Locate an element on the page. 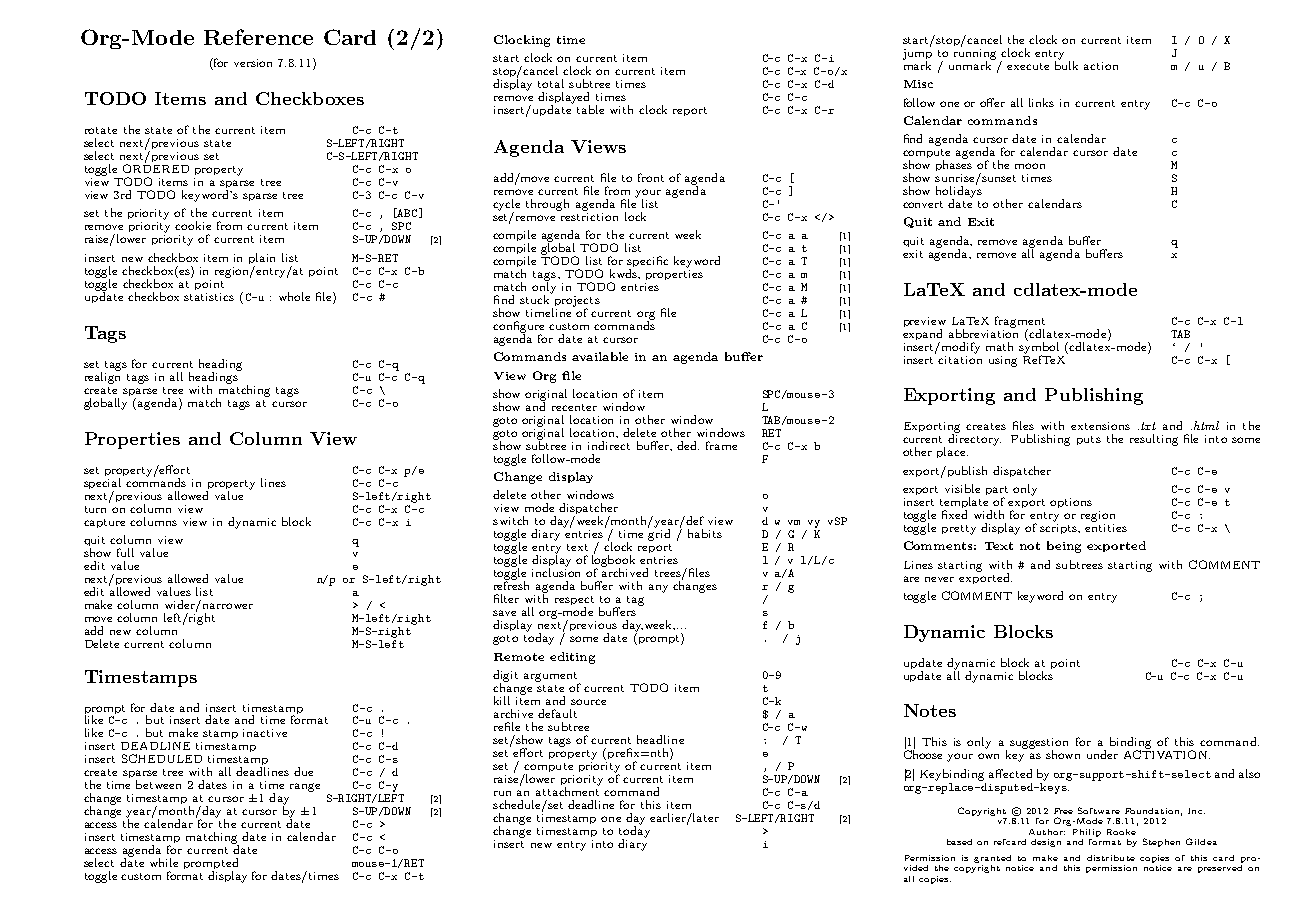 The height and width of the image is (924, 1308). entities is located at coordinates (1106, 526).
